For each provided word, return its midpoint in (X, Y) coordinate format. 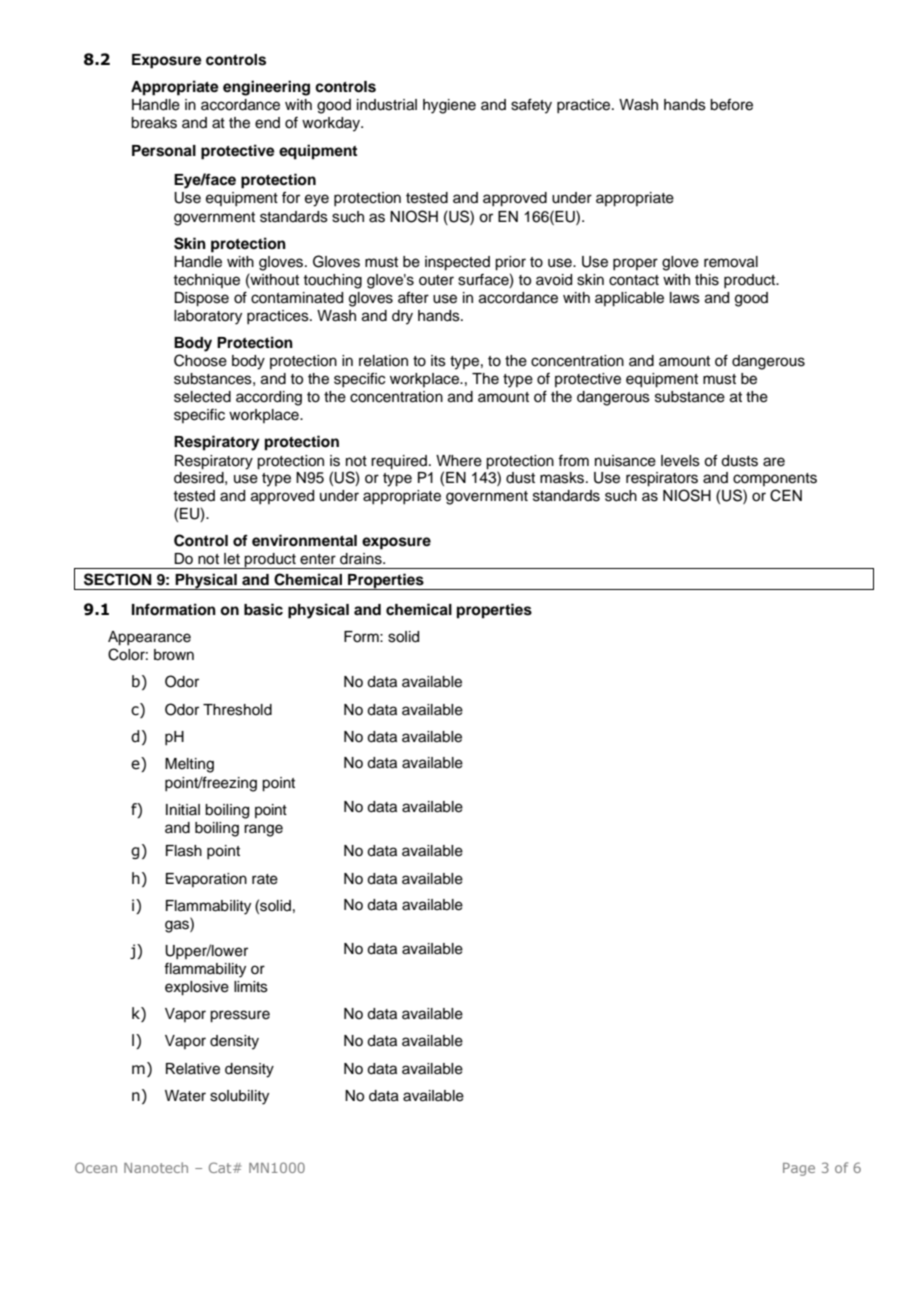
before (731, 104)
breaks (154, 123)
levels (680, 461)
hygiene (449, 106)
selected (202, 397)
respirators (662, 479)
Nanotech (156, 1167)
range (263, 830)
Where (459, 461)
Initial (183, 809)
